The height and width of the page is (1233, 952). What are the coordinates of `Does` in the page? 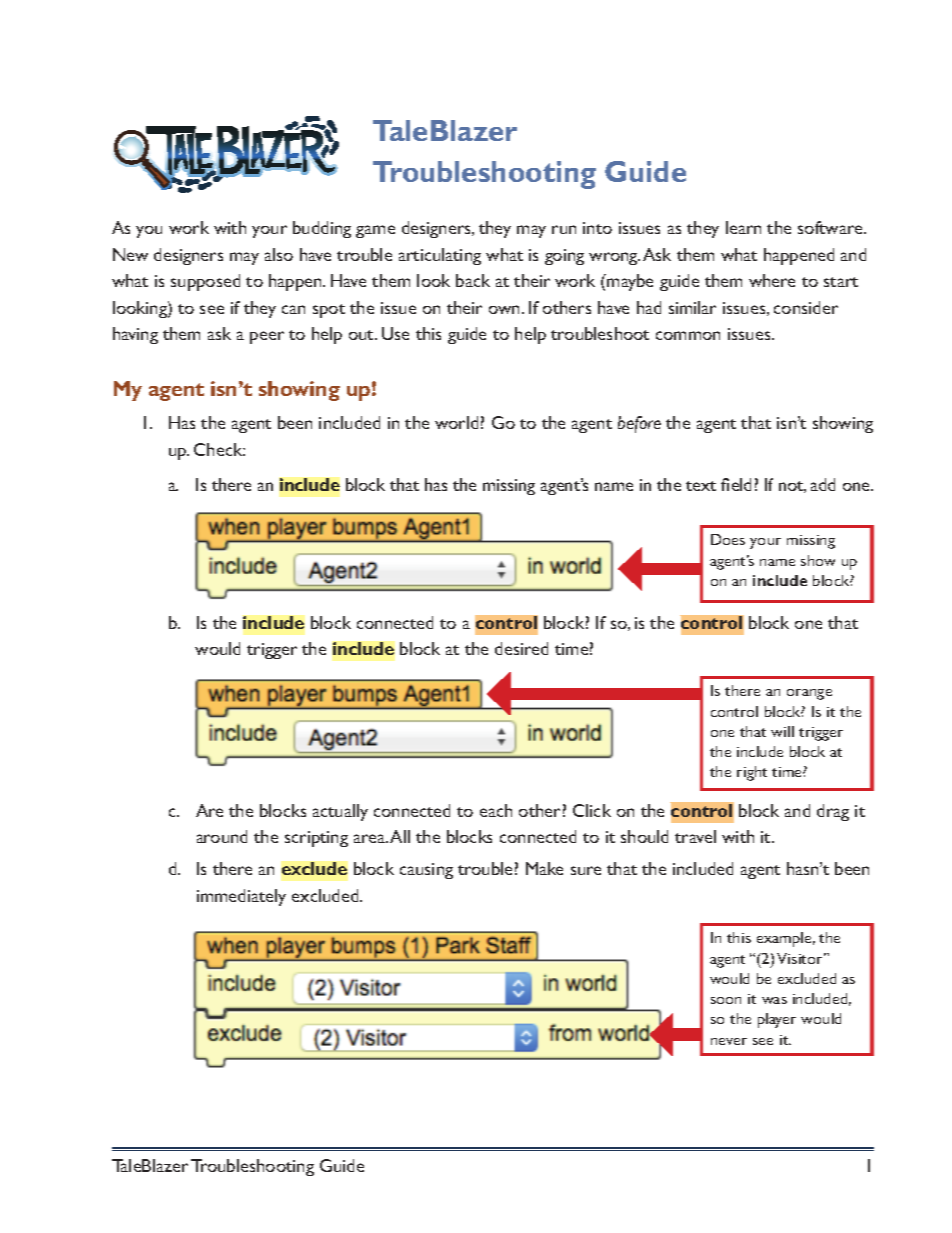 It's located at (728, 539).
